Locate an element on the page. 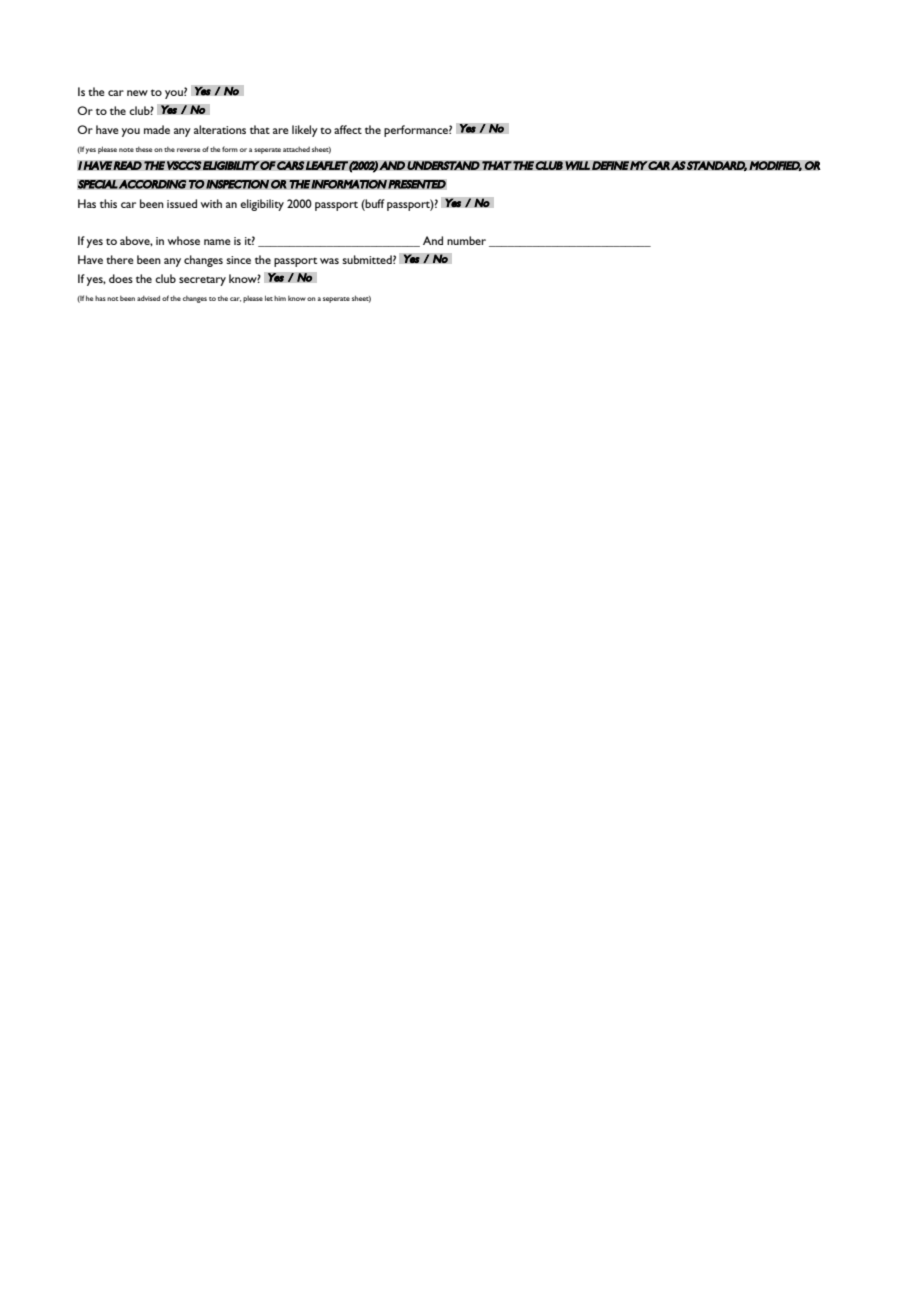 The width and height of the page is (924, 1308). are is located at coordinates (281, 131).
